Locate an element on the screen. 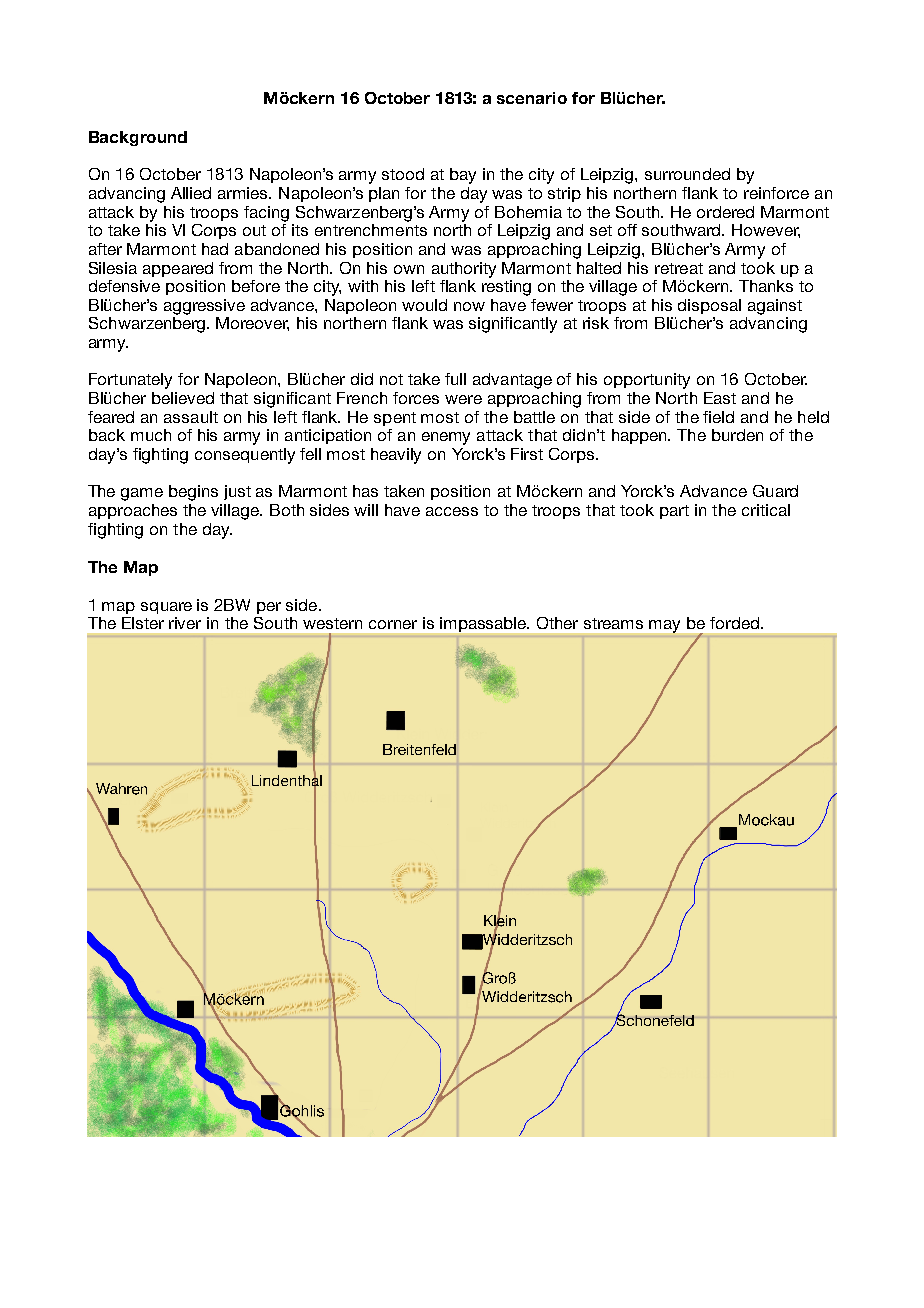  impassable is located at coordinates (484, 624).
